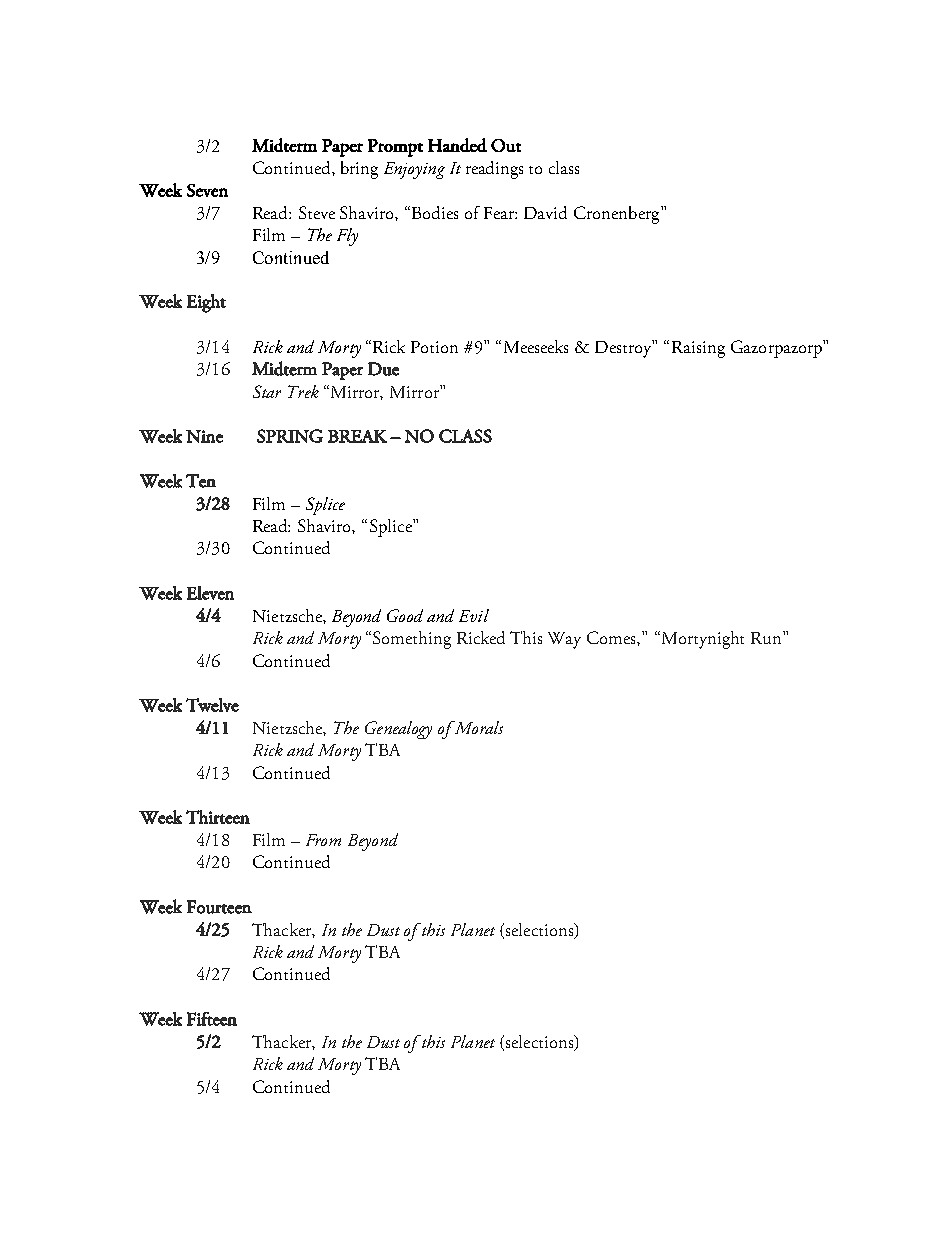 The height and width of the page is (1233, 952). What do you see at coordinates (210, 593) in the page?
I see `Eleven` at bounding box center [210, 593].
